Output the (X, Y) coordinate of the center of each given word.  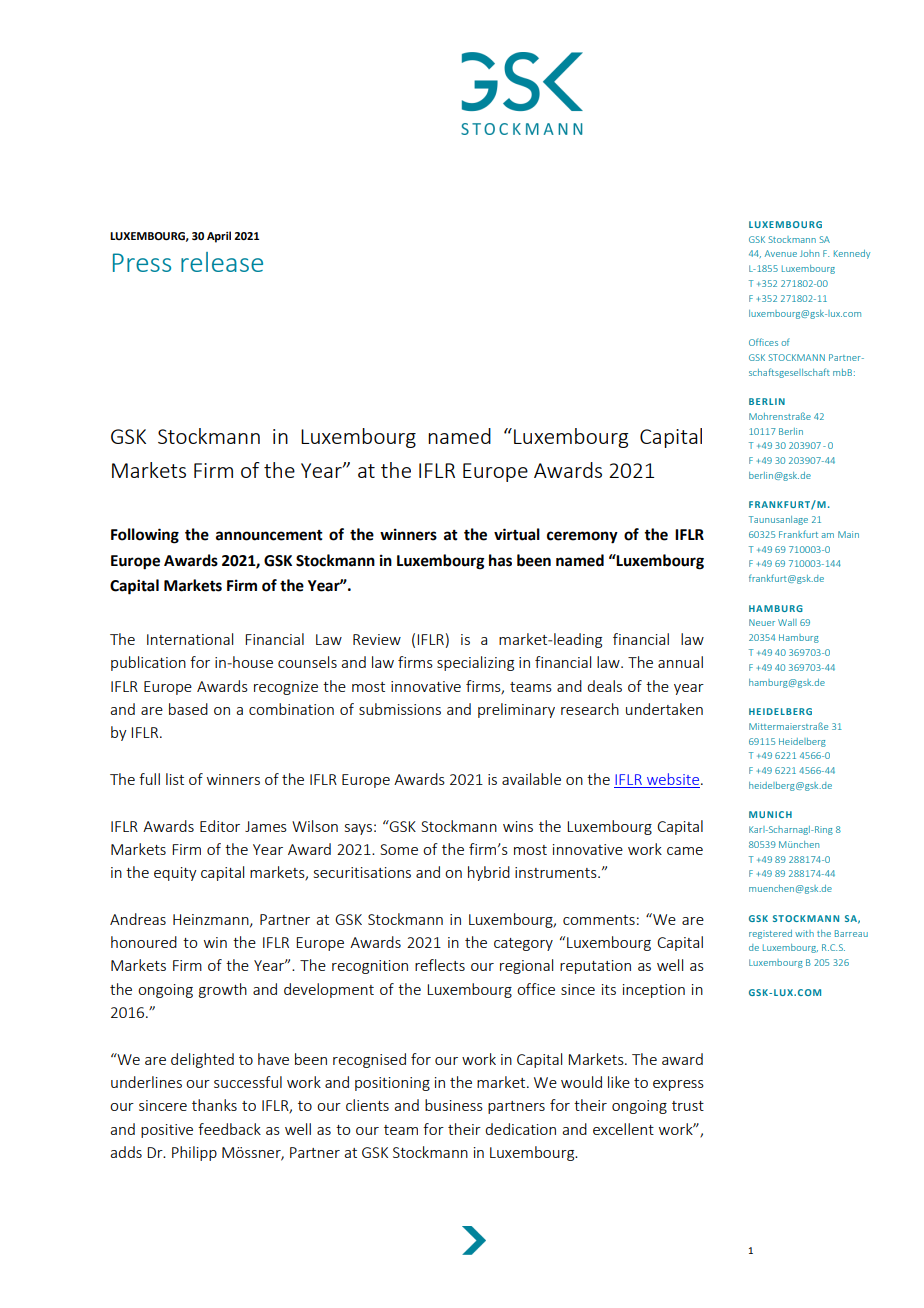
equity (175, 874)
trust (688, 1106)
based (188, 709)
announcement (269, 535)
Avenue (781, 253)
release (222, 262)
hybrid (489, 873)
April (219, 237)
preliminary (516, 710)
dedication (520, 1129)
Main (848, 534)
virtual (517, 534)
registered (770, 934)
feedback (229, 1129)
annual (680, 662)
